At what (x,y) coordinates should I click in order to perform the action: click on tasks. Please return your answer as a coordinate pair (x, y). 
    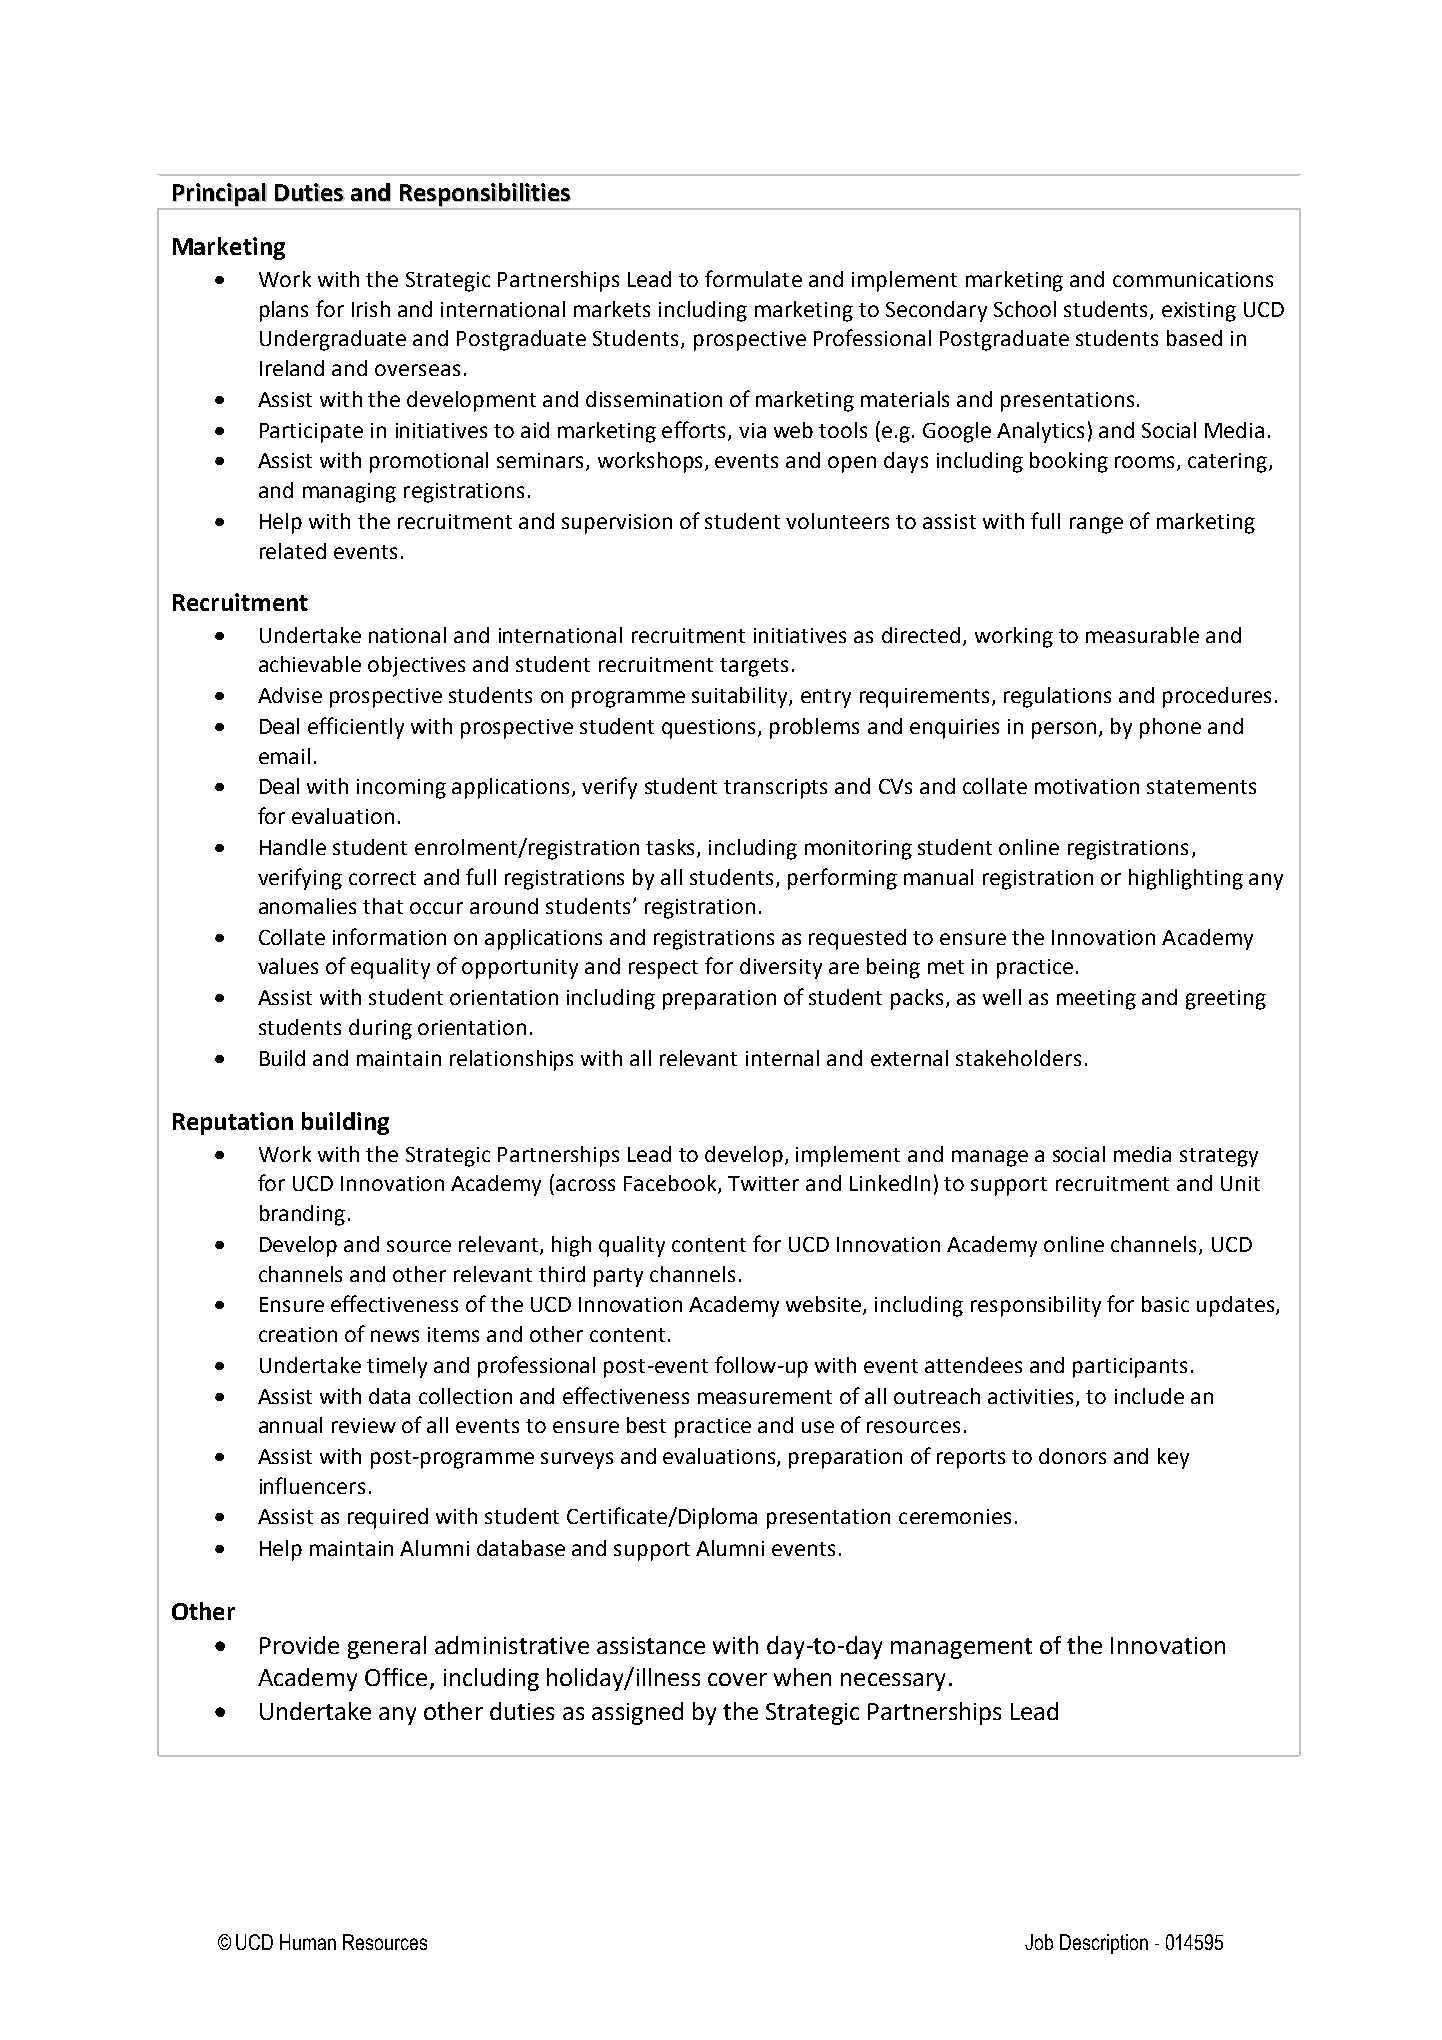
    Looking at the image, I should click on (672, 848).
